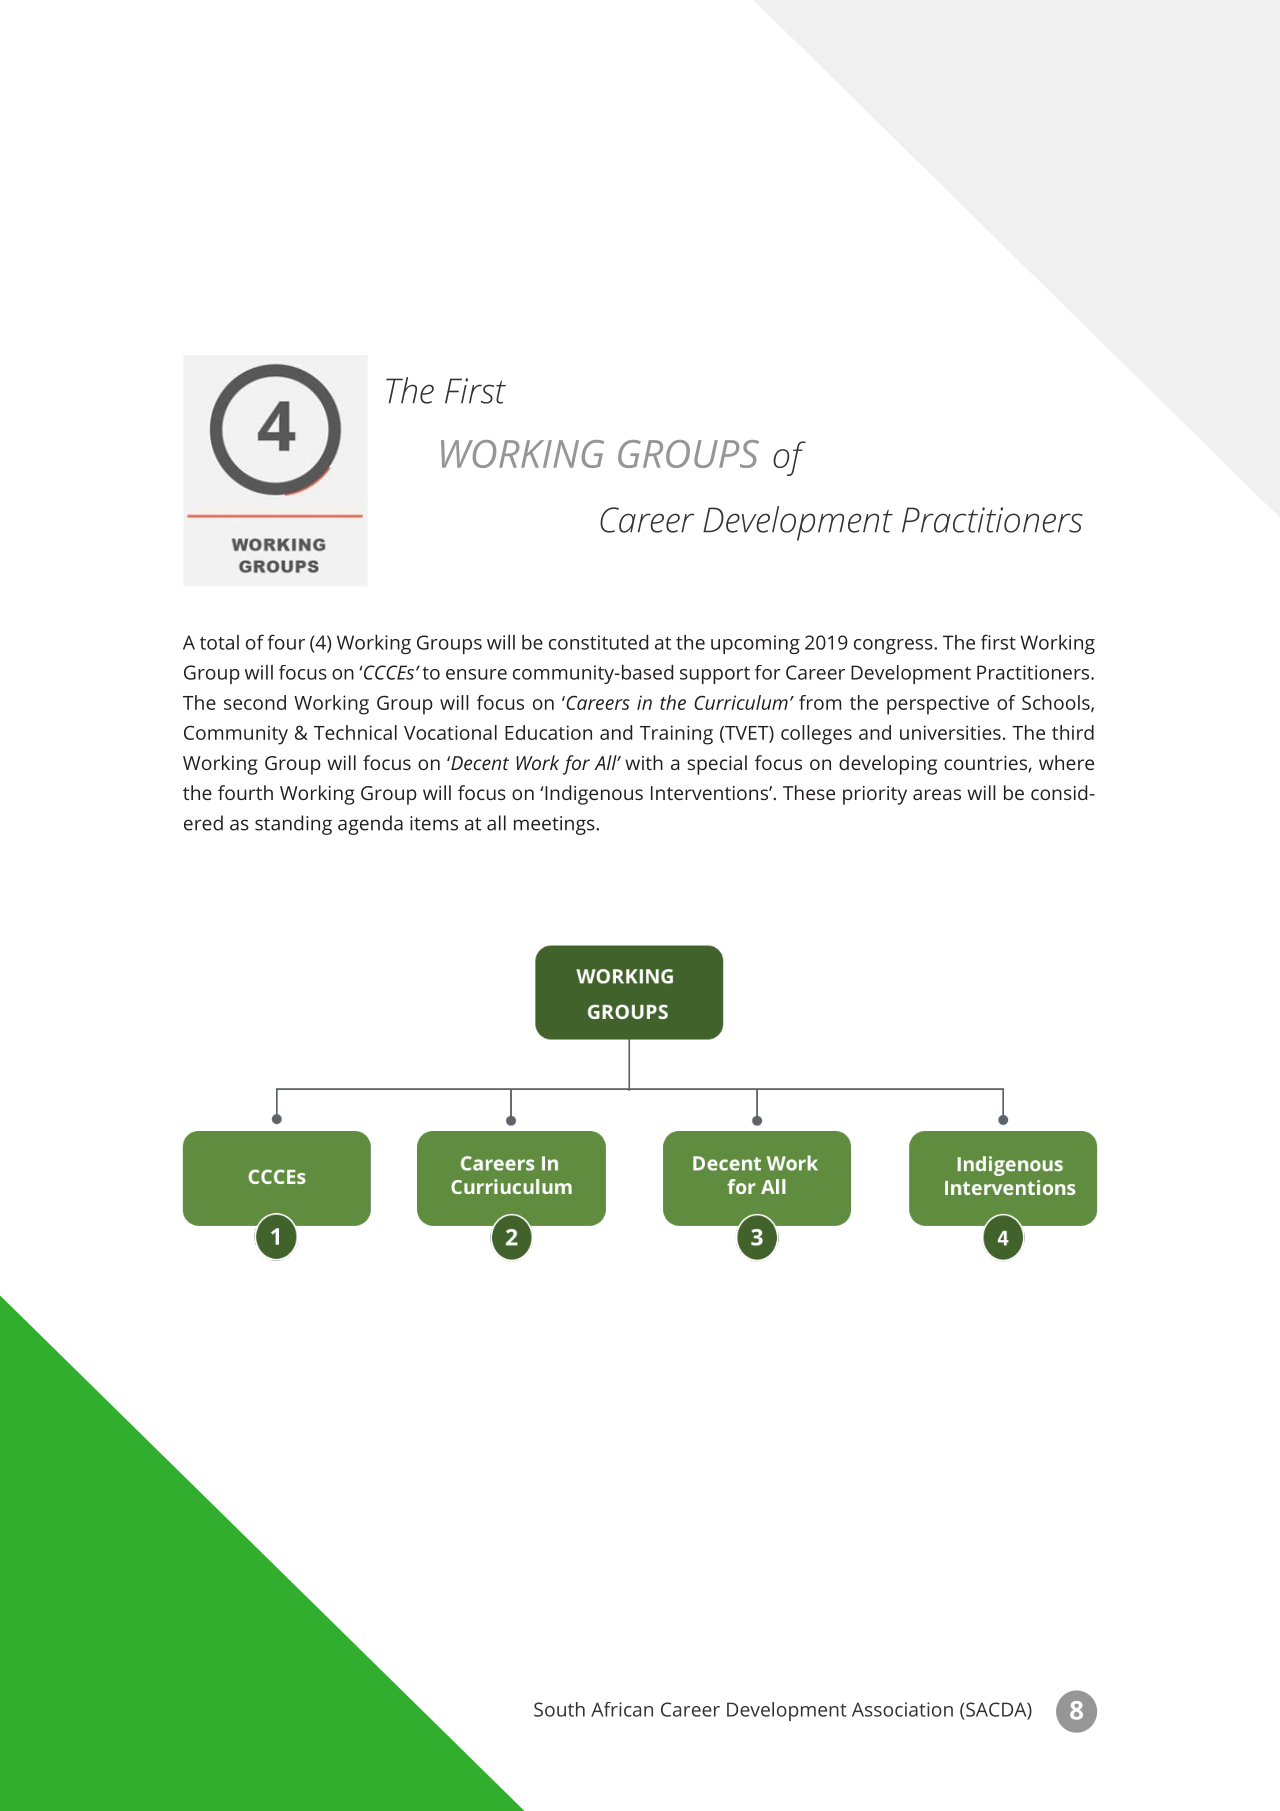  What do you see at coordinates (938, 705) in the screenshot?
I see `perspective` at bounding box center [938, 705].
